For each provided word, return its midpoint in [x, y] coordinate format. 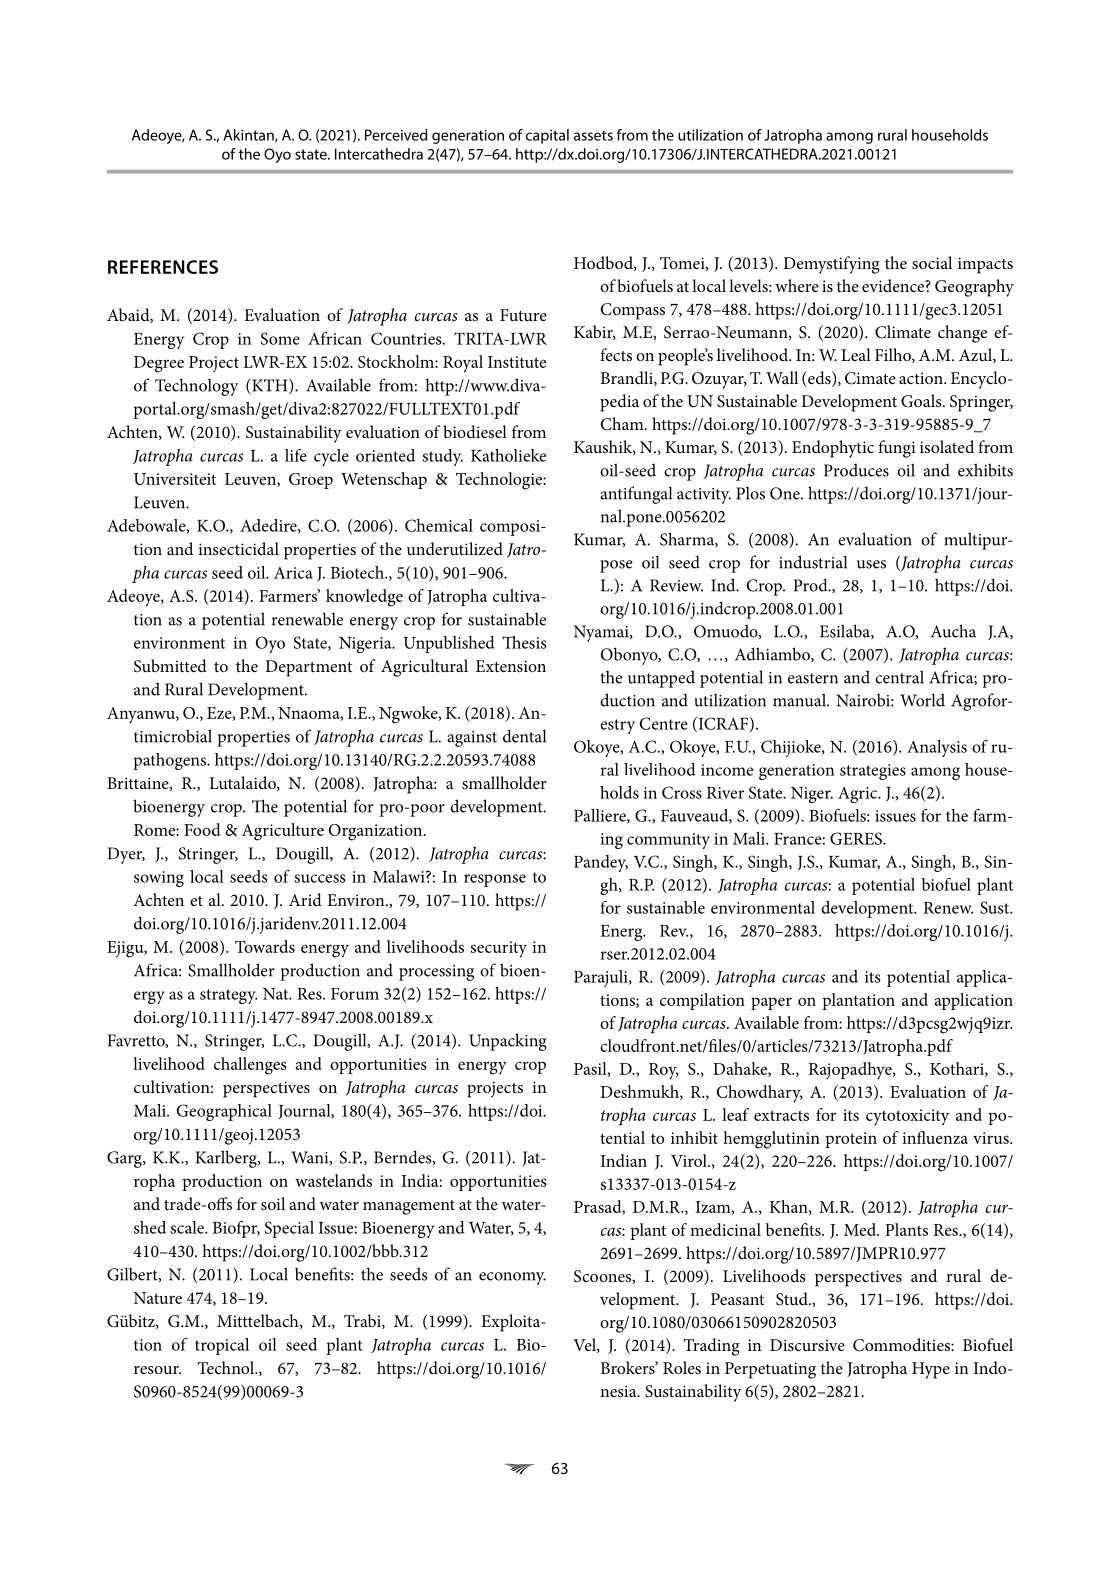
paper [771, 1003]
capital [547, 136]
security [499, 949]
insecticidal [238, 548]
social [932, 262]
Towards [265, 946]
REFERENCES [163, 267]
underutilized [455, 548]
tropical [222, 1346]
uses [871, 564]
